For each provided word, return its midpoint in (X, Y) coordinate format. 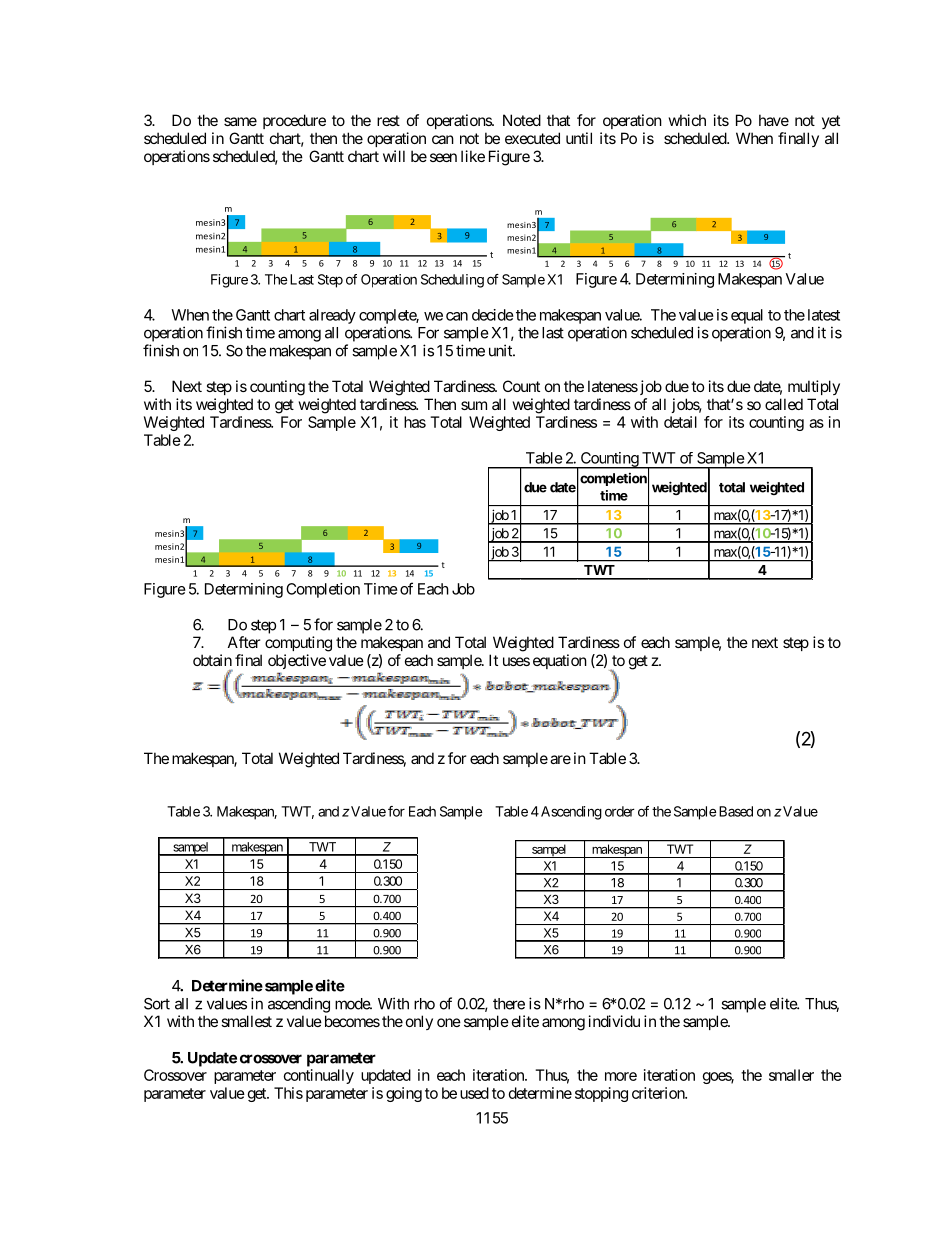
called (784, 404)
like (473, 156)
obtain (212, 660)
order (620, 811)
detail (680, 422)
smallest (246, 1021)
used (474, 1093)
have (774, 120)
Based (734, 811)
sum (474, 405)
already (332, 316)
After (244, 642)
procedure (294, 121)
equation (560, 661)
